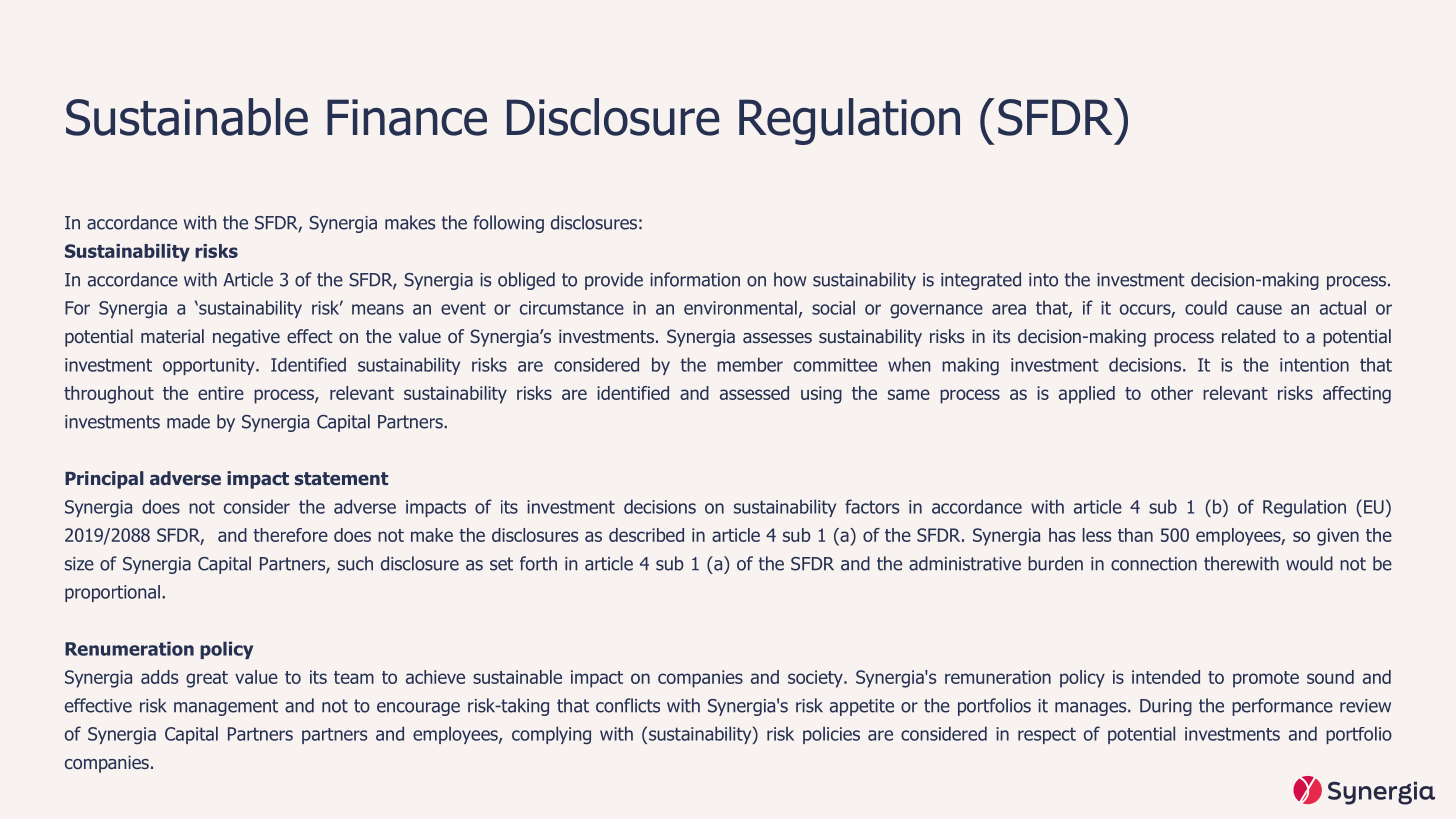 The width and height of the screenshot is (1456, 819). What do you see at coordinates (1135, 535) in the screenshot?
I see `than` at bounding box center [1135, 535].
